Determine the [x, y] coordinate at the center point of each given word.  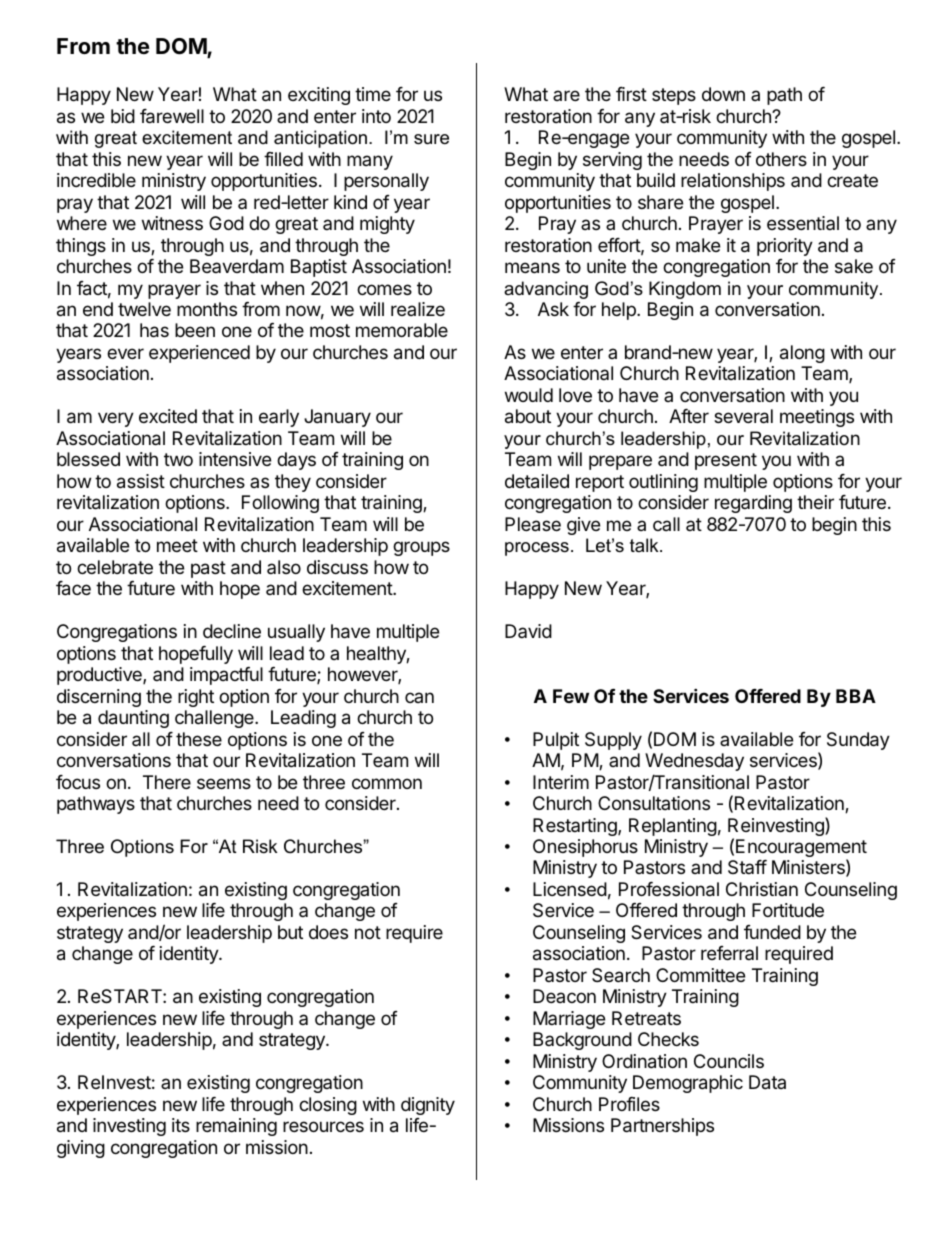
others [781, 159]
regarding [753, 504]
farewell [172, 116]
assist [141, 481]
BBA [856, 696]
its [181, 1125]
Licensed [570, 889]
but [290, 932]
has [154, 330]
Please [533, 524]
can [419, 697]
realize [418, 309]
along [802, 354]
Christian [762, 889]
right [196, 698]
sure [431, 139]
